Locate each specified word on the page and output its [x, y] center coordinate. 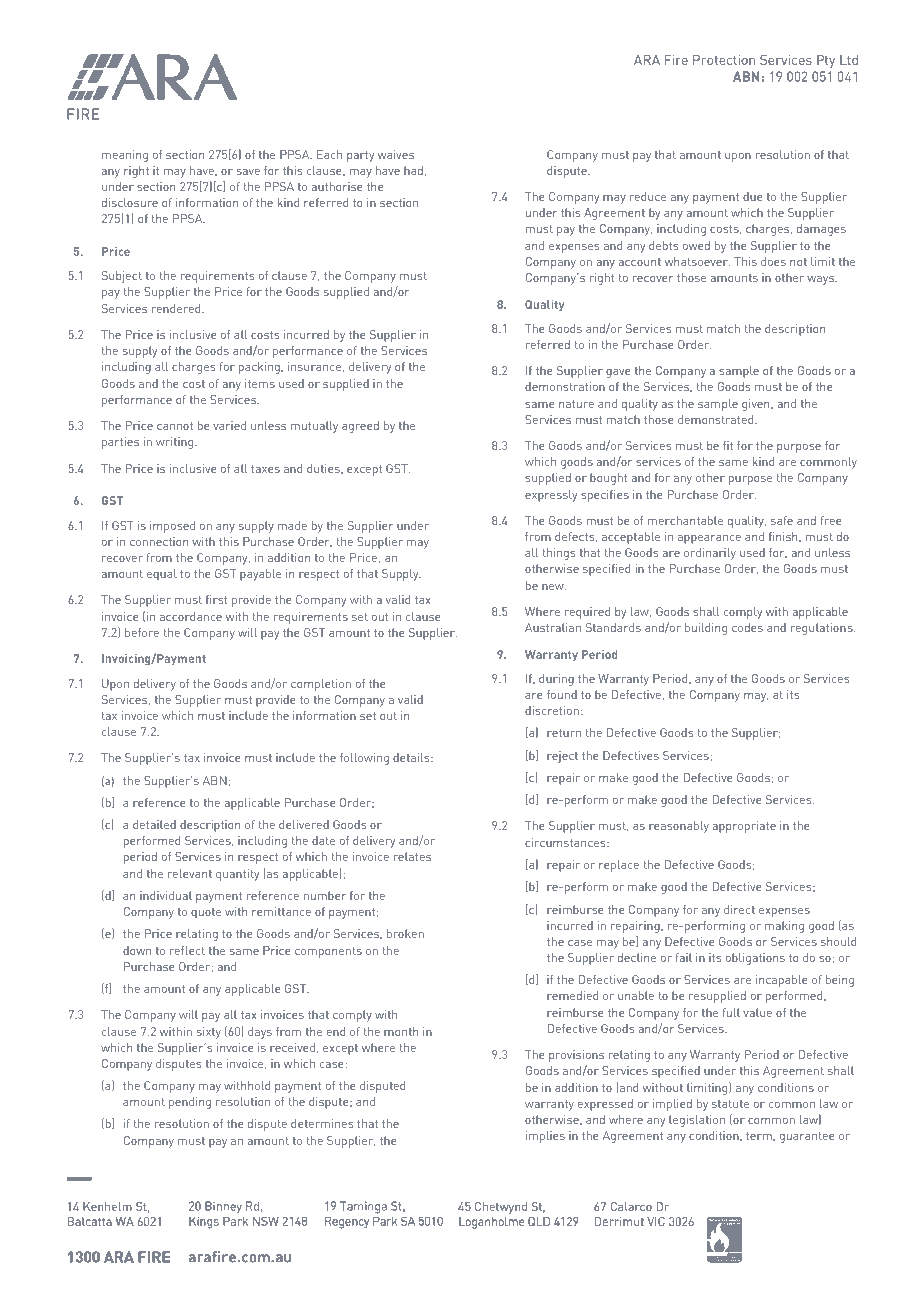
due [753, 196]
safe [782, 520]
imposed [172, 527]
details [412, 757]
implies [545, 1137]
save [248, 172]
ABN [215, 780]
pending [190, 1103]
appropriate [744, 827]
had [413, 170]
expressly [551, 496]
